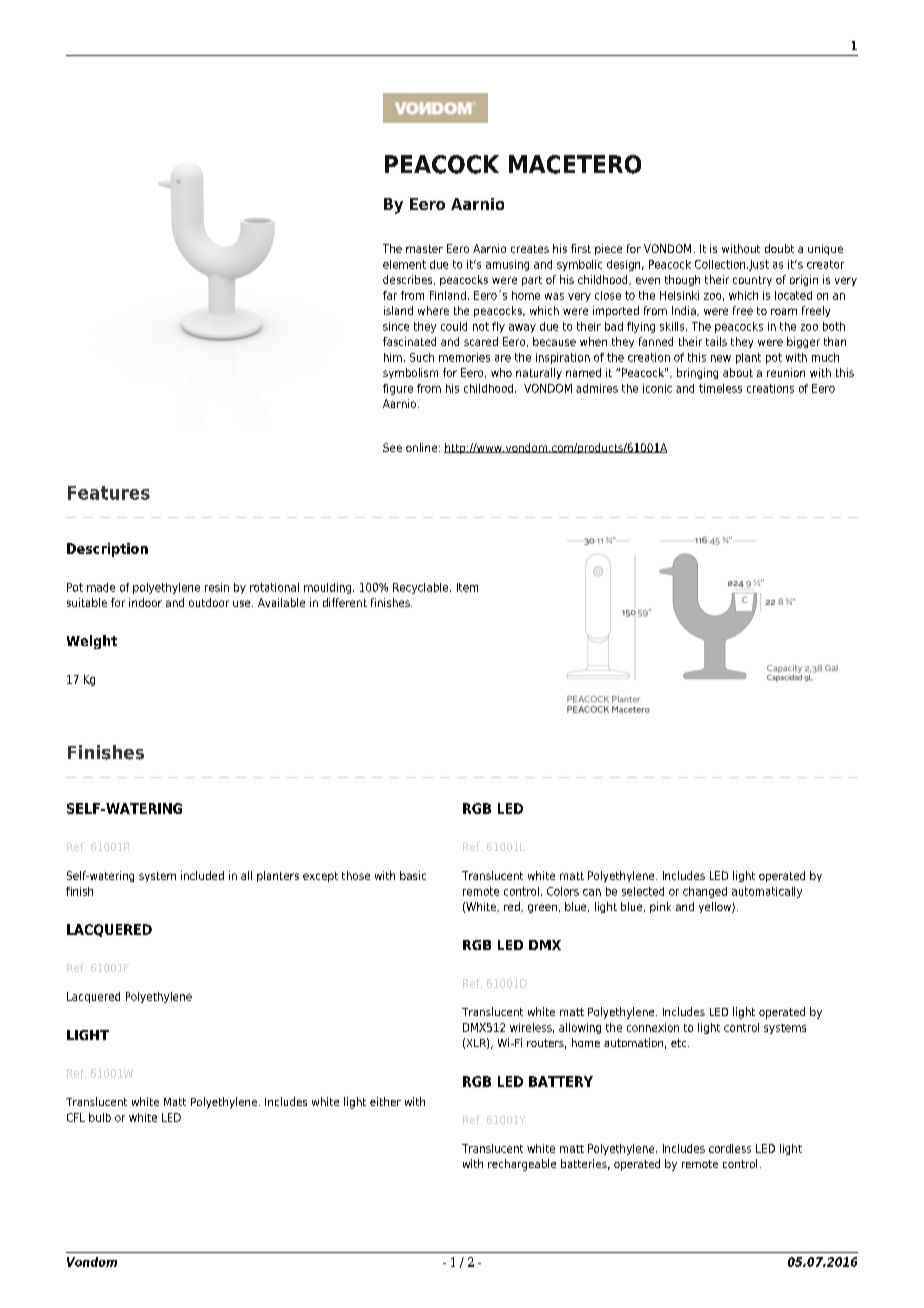 The width and height of the screenshot is (924, 1308). Describe the element at coordinates (109, 493) in the screenshot. I see `Features` at that location.
